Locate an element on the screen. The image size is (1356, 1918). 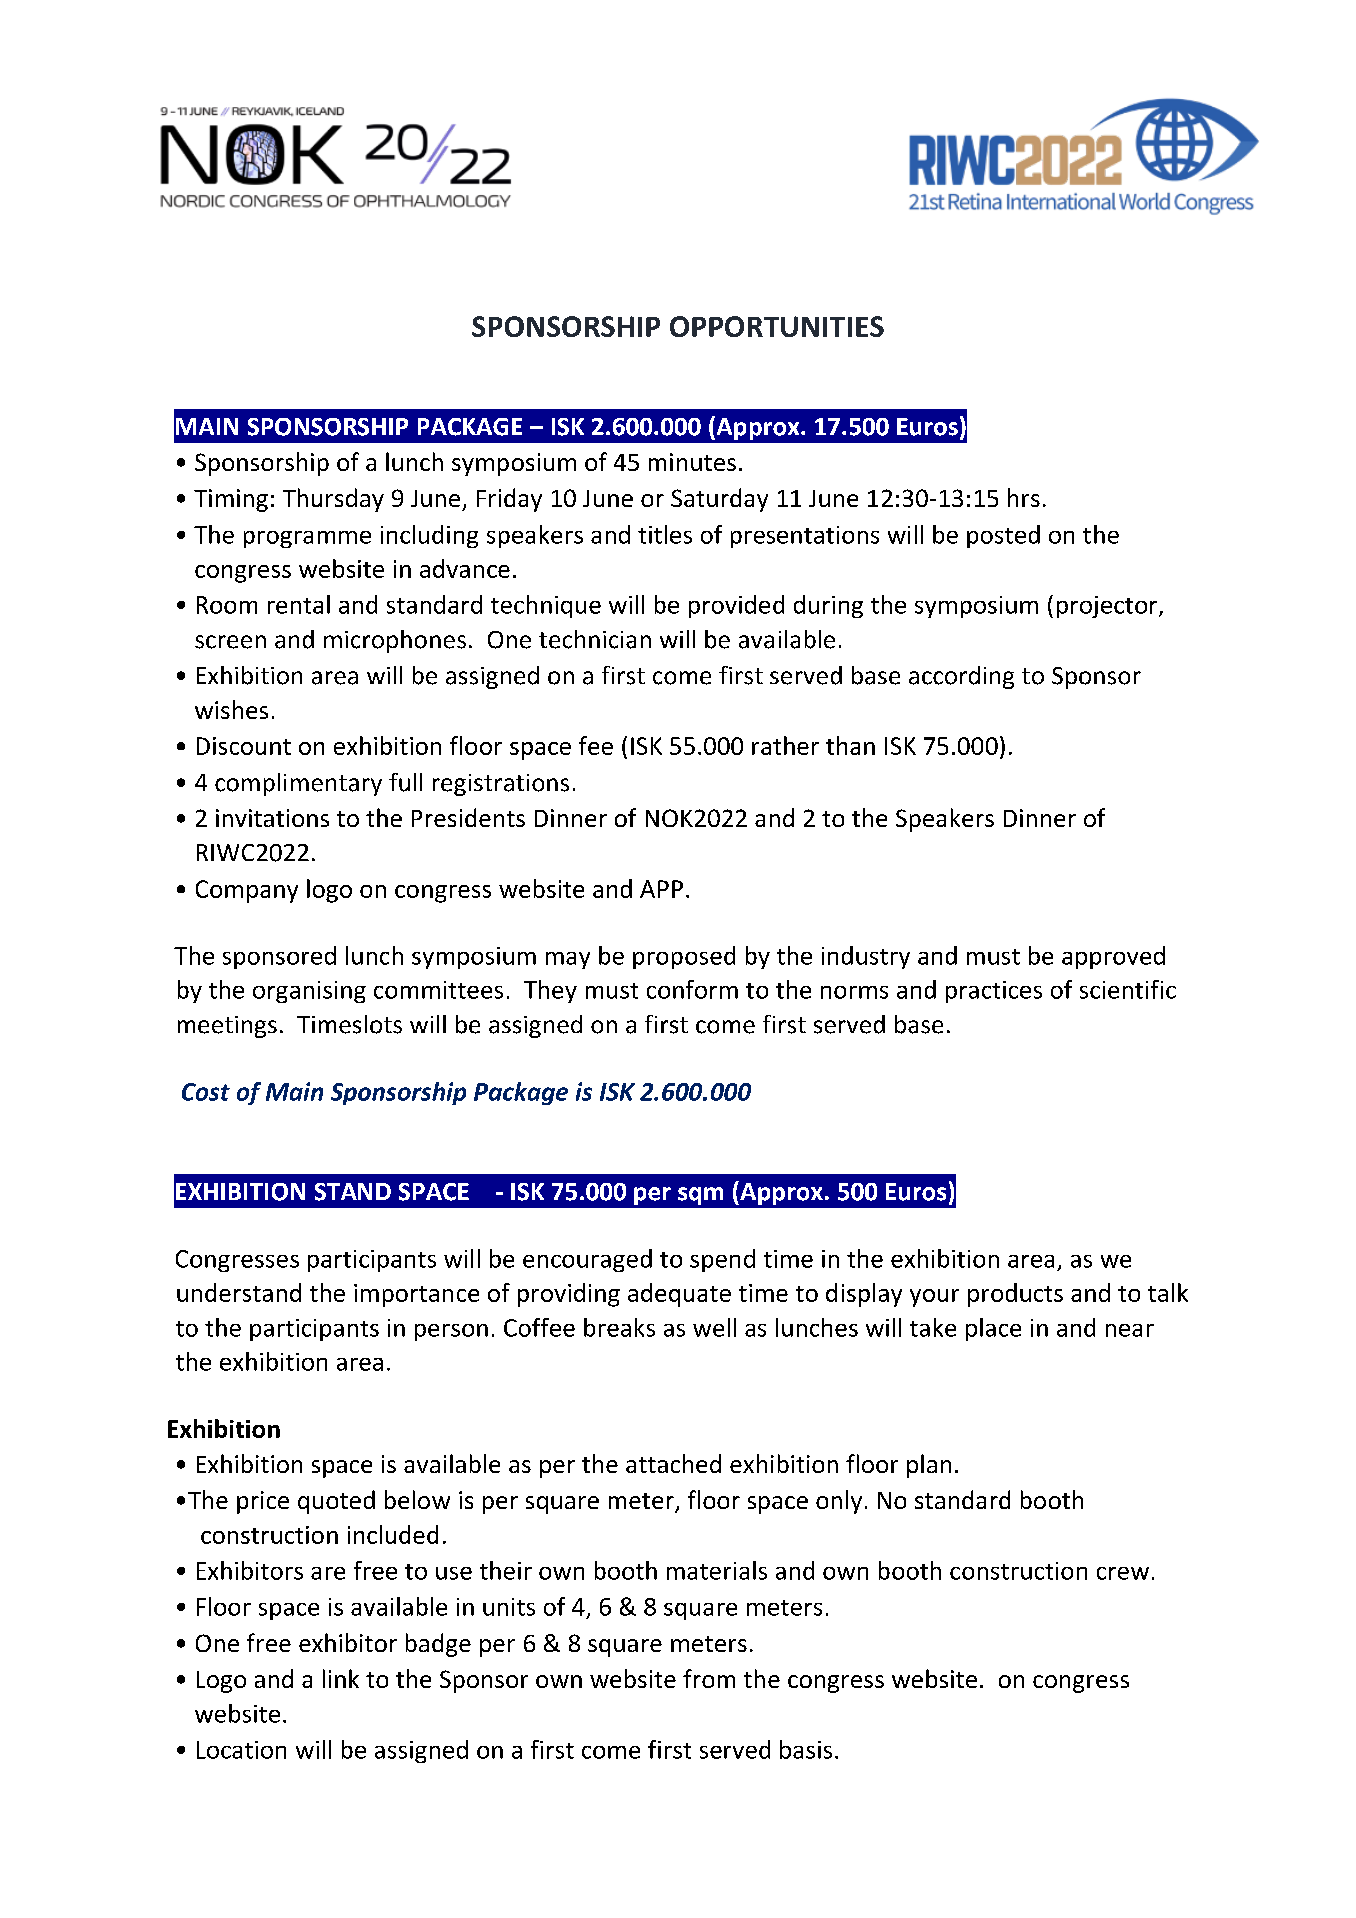
OPPORTUNITIES is located at coordinates (777, 326).
